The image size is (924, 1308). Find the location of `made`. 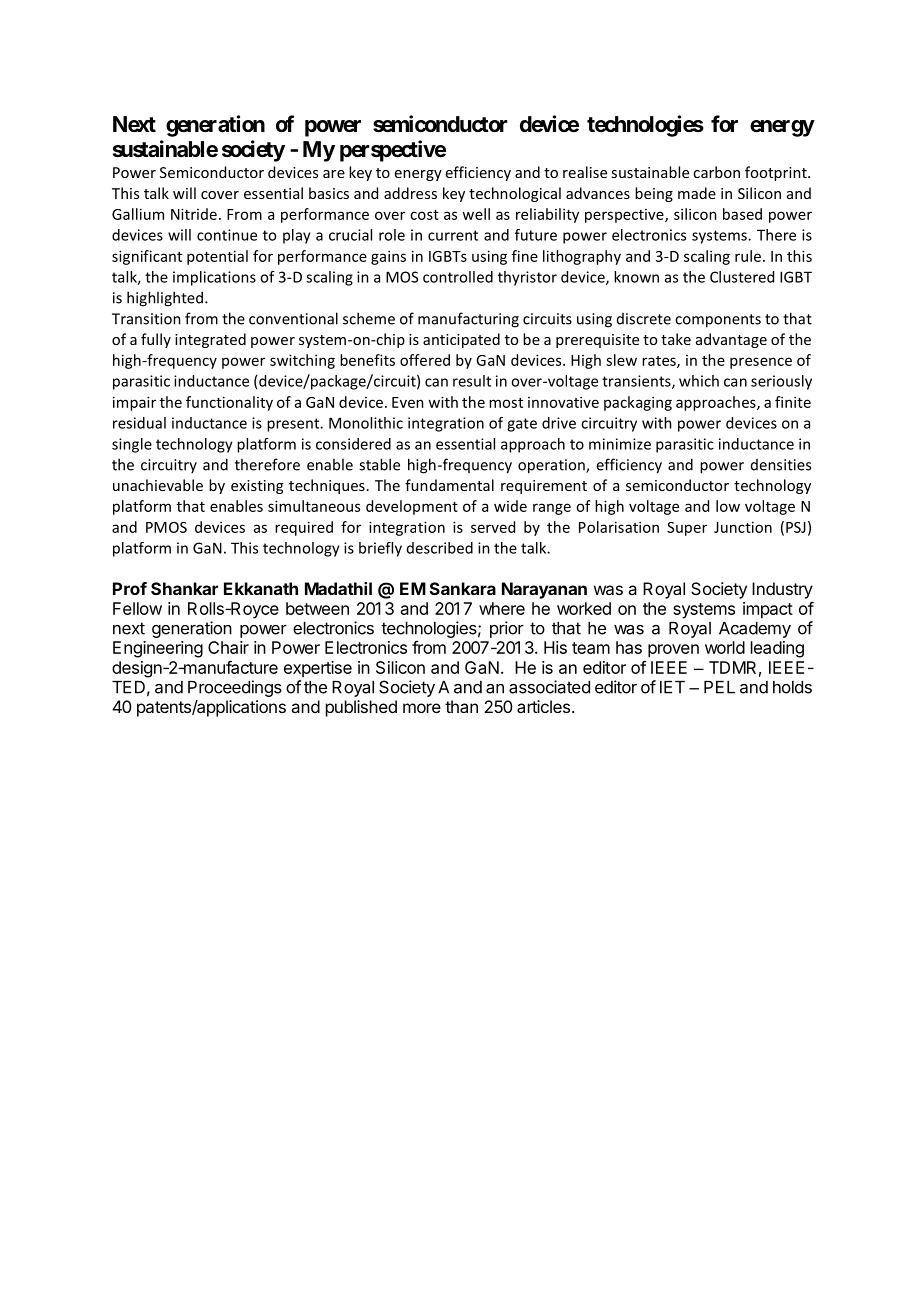

made is located at coordinates (697, 193).
